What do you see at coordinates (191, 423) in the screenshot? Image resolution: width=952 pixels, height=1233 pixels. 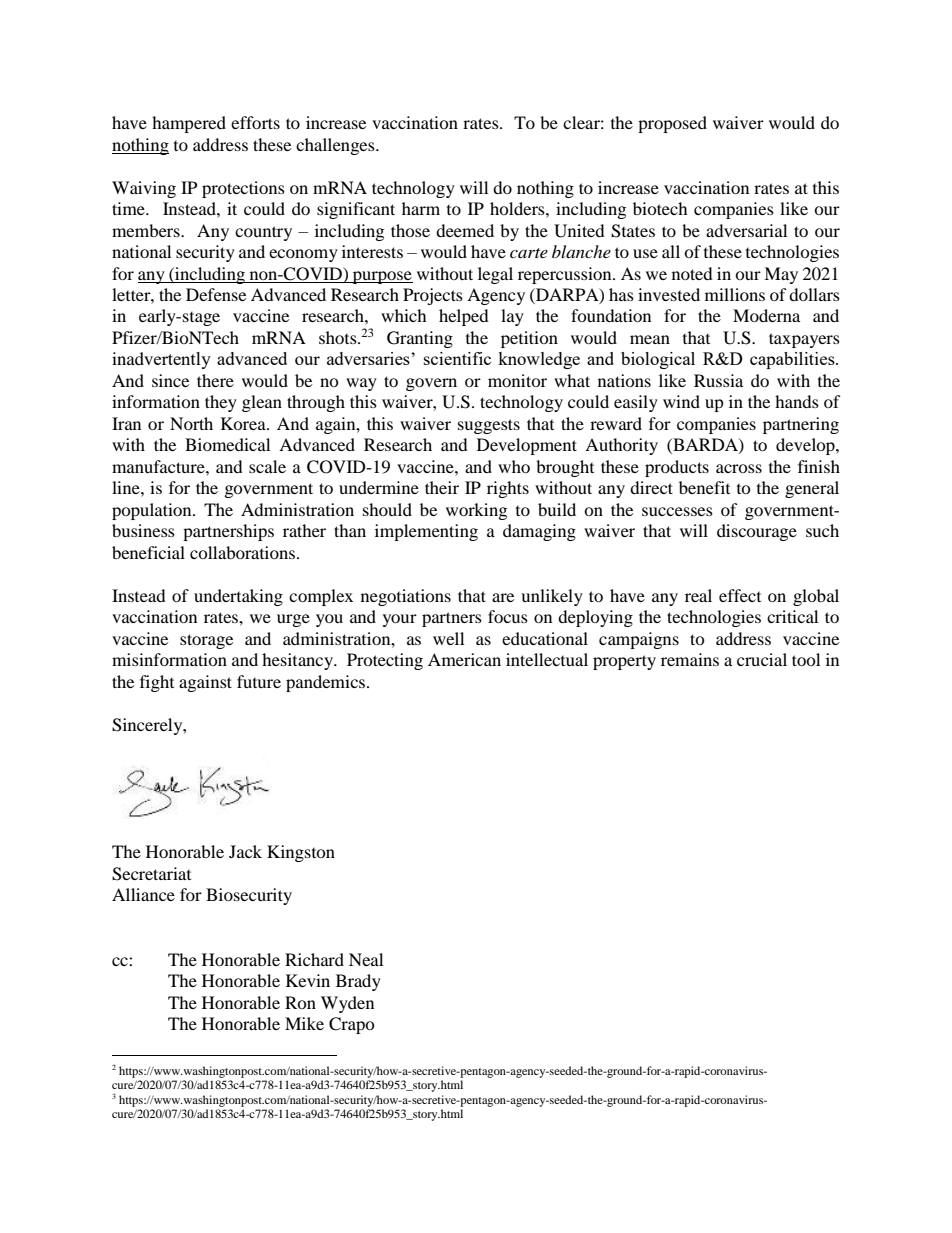 I see `North` at bounding box center [191, 423].
